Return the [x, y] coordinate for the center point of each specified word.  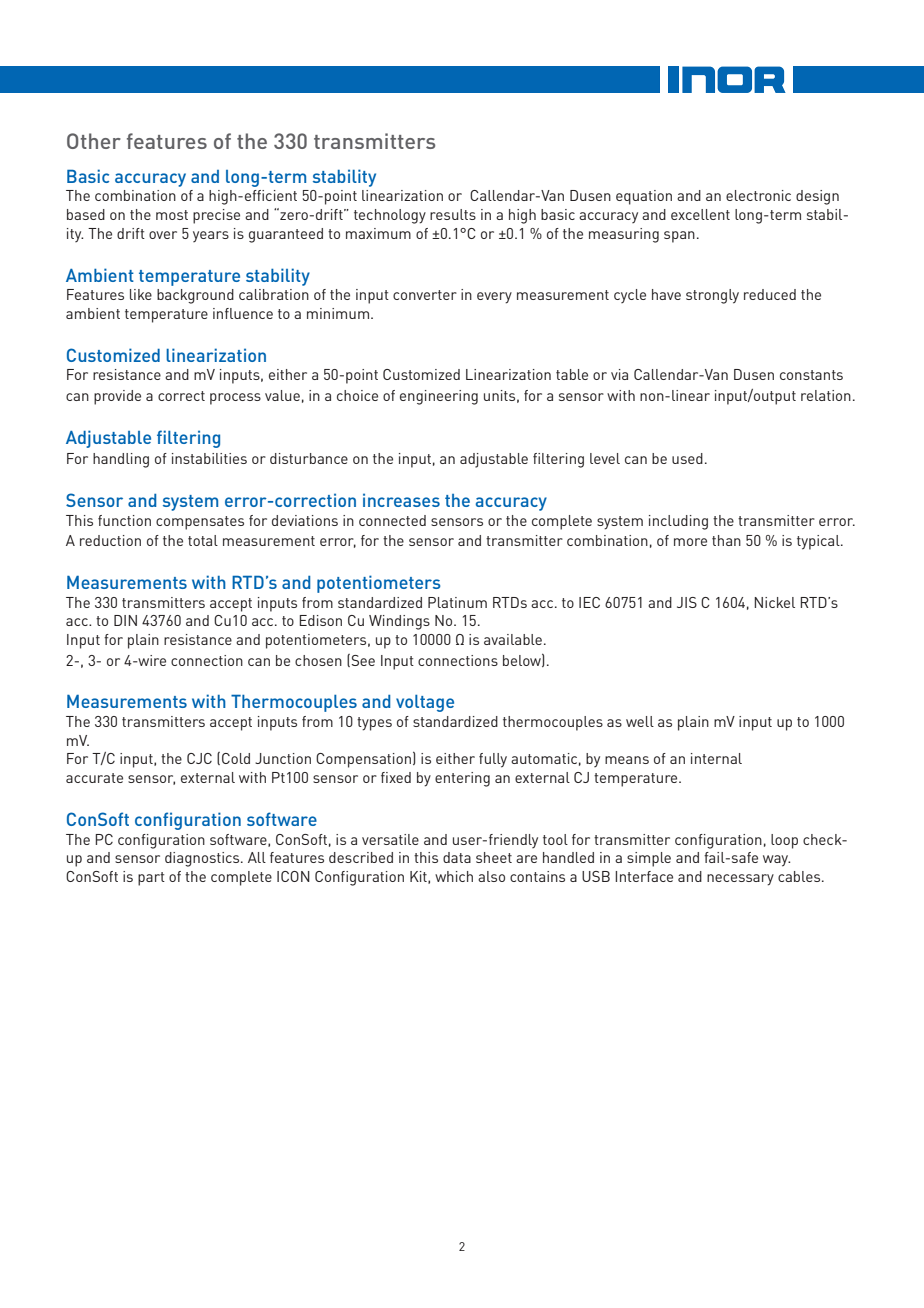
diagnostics [203, 859]
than [726, 540]
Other [94, 141]
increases [401, 500]
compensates [200, 523]
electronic [758, 195]
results [453, 214]
